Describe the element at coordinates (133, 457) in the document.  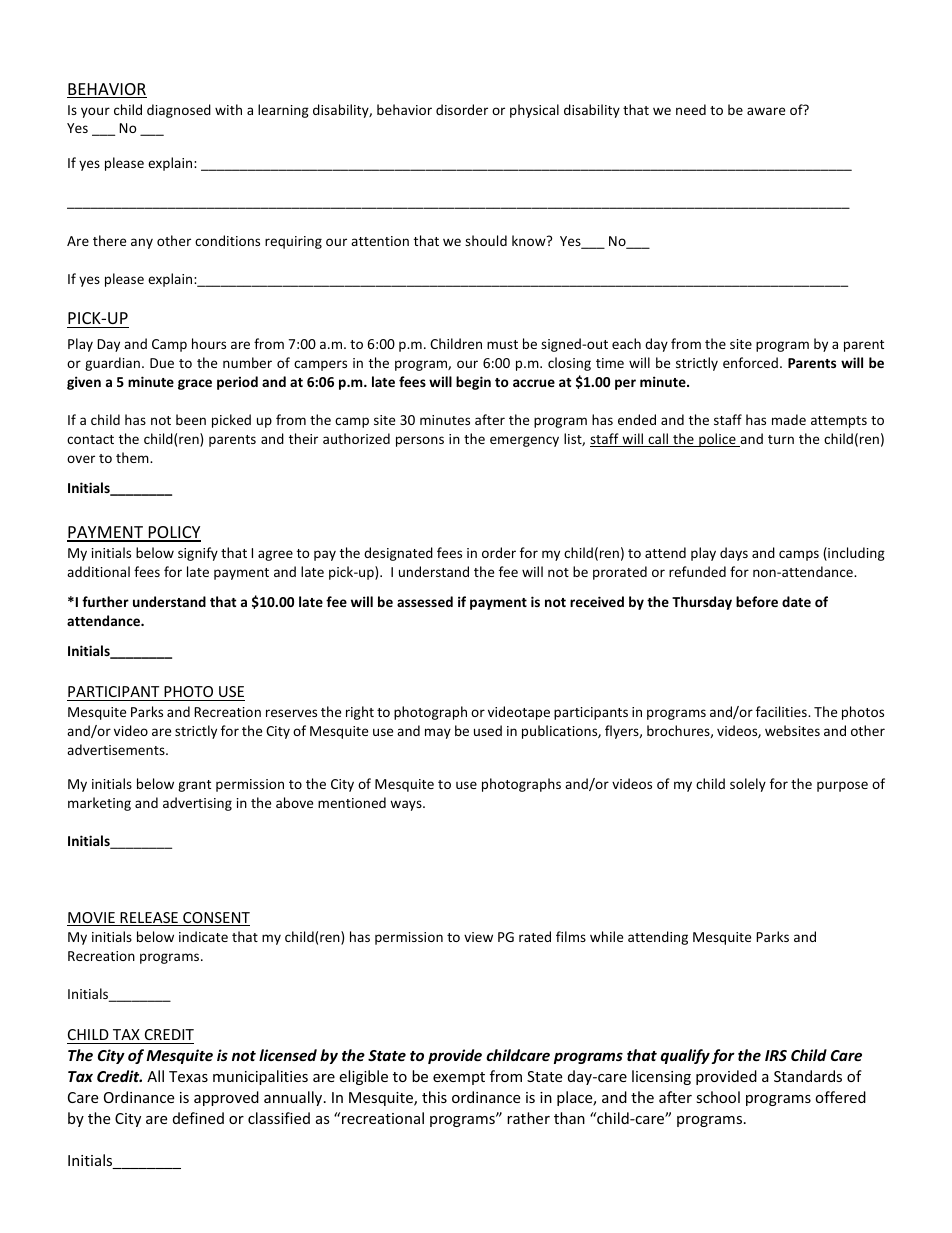
I see `them` at that location.
